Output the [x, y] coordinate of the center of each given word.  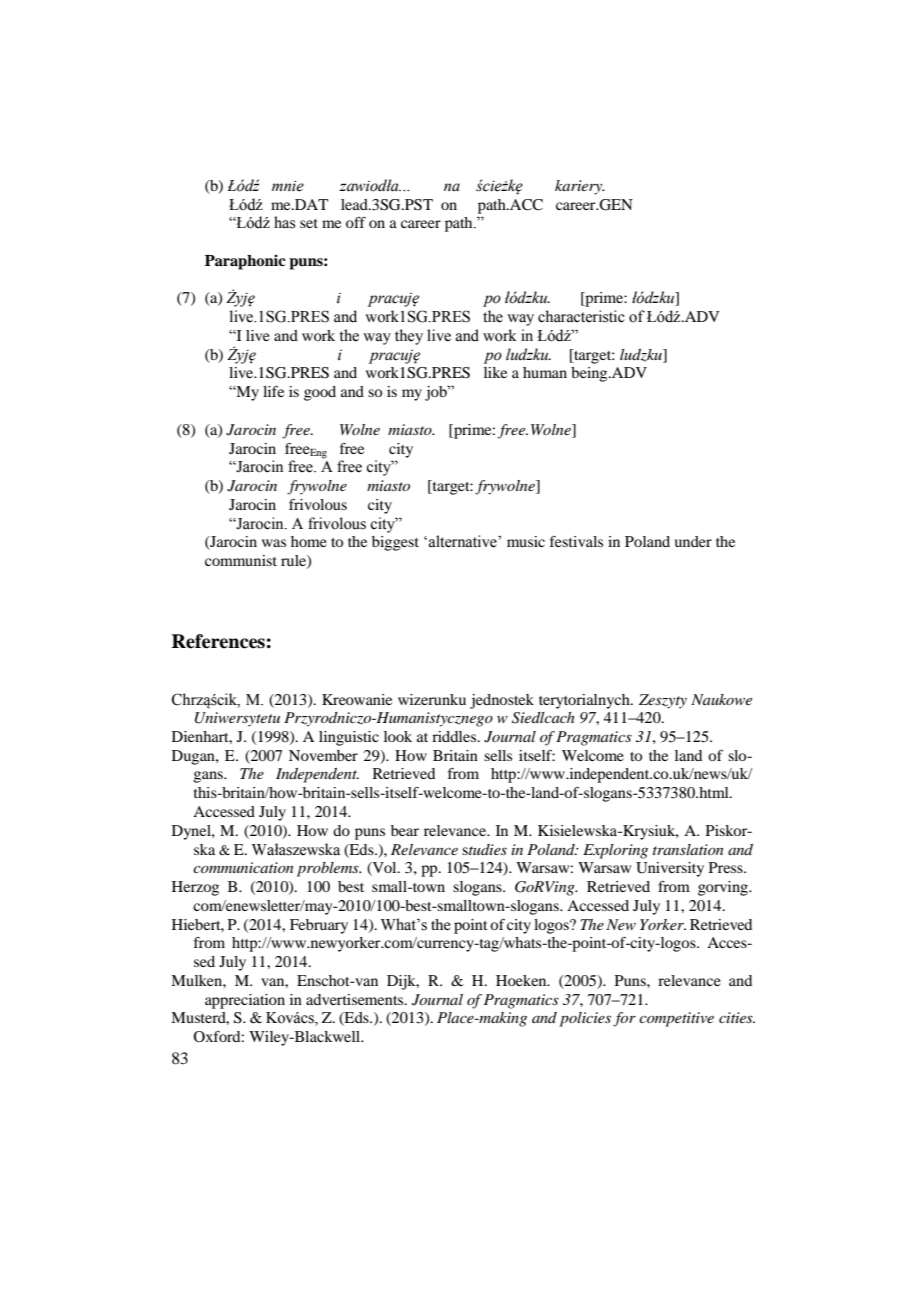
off [356, 222]
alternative [464, 541]
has [284, 222]
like [495, 372]
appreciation [245, 1001]
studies [484, 849]
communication [243, 867]
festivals [576, 541]
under [693, 541]
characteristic [581, 316]
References [218, 641]
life [273, 391]
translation [688, 849]
